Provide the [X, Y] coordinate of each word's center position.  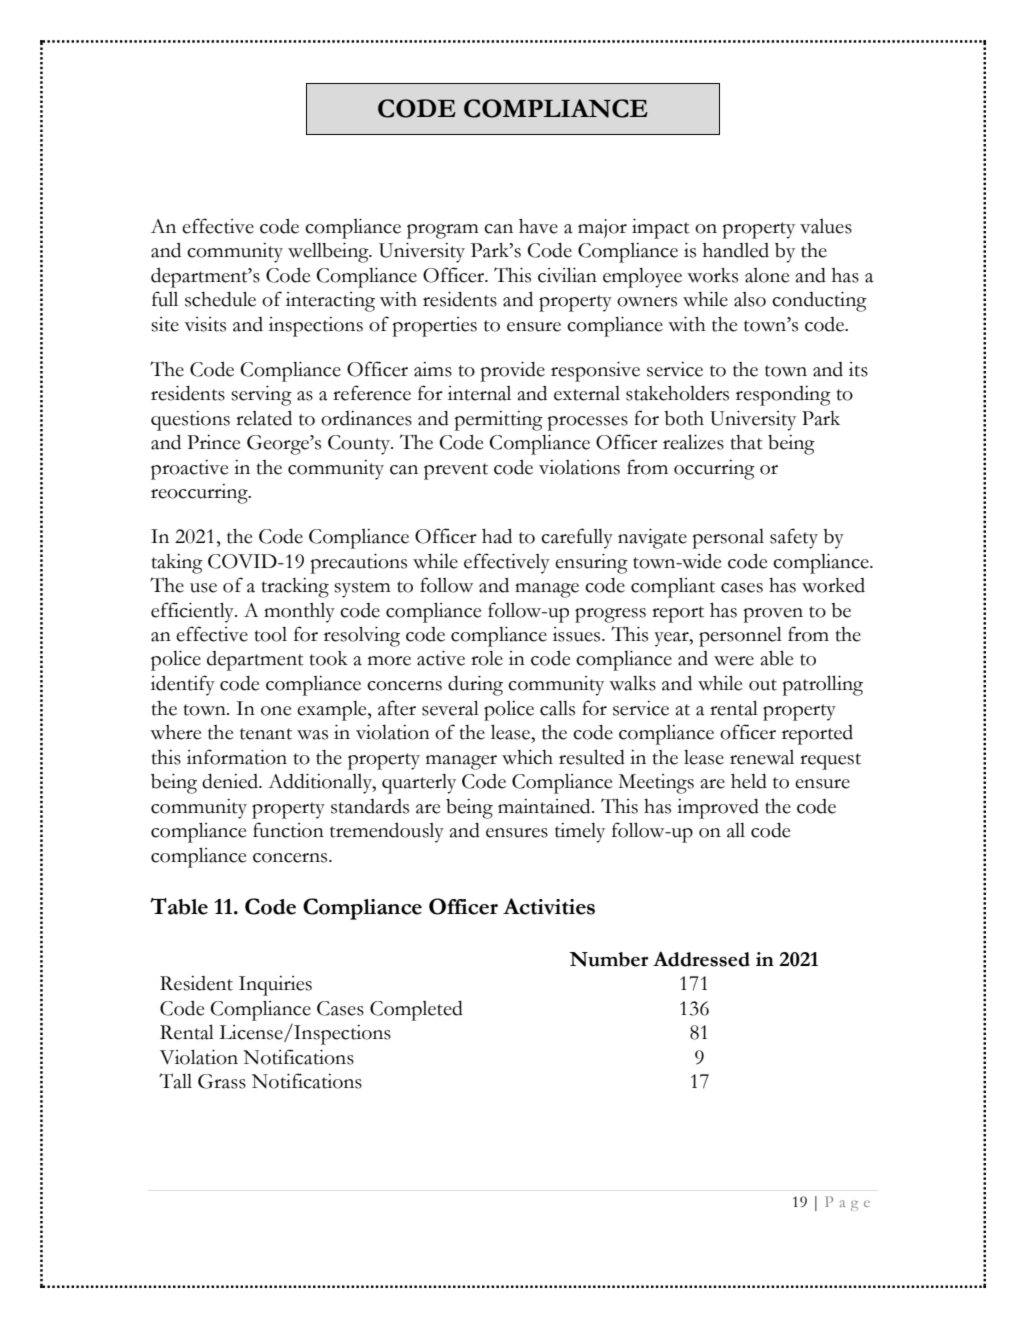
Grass [222, 1081]
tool [271, 634]
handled [736, 250]
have [538, 226]
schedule [220, 299]
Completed [416, 1011]
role [487, 658]
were [734, 661]
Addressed [701, 959]
